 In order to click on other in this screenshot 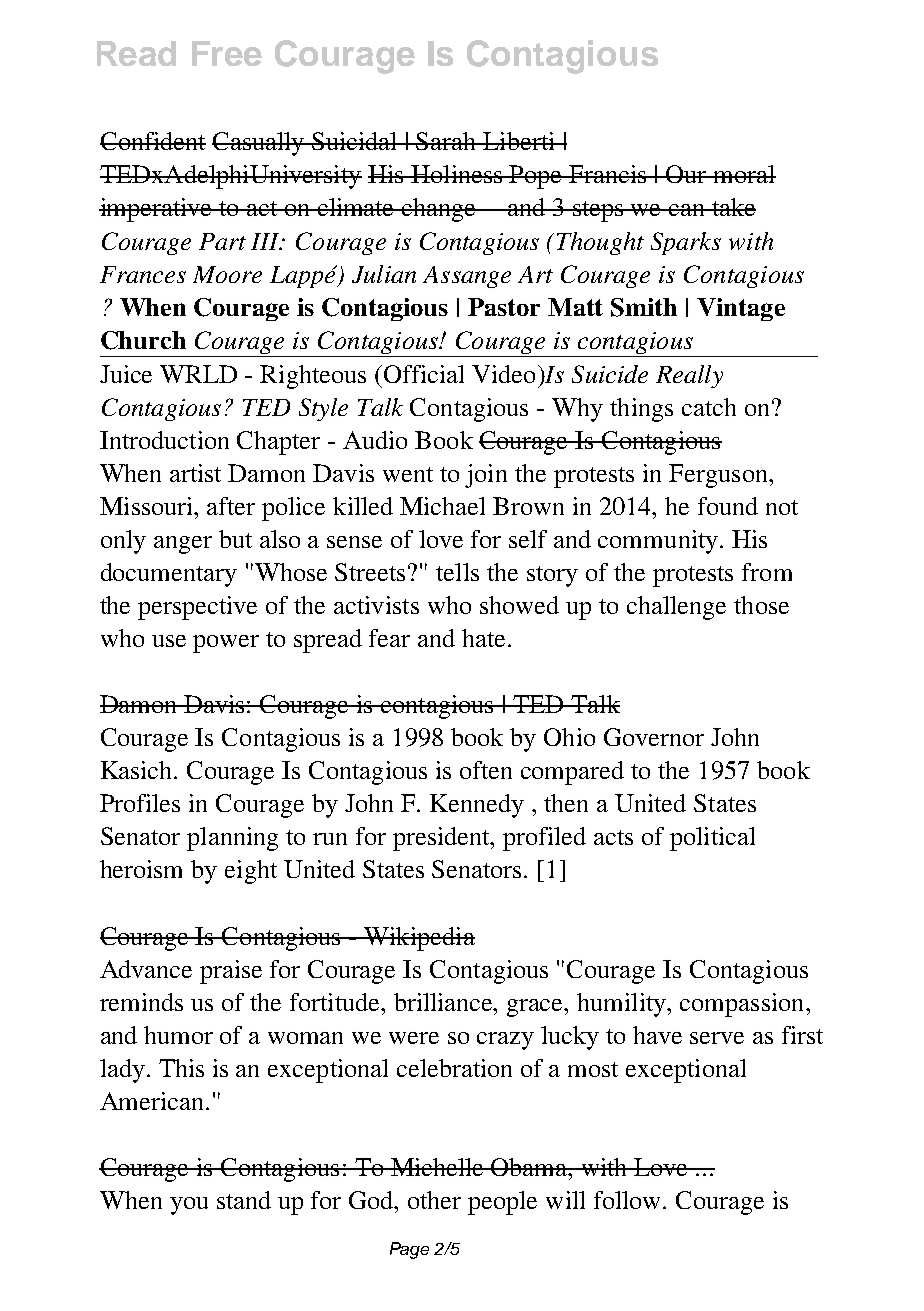, I will do `click(434, 1200)`.
